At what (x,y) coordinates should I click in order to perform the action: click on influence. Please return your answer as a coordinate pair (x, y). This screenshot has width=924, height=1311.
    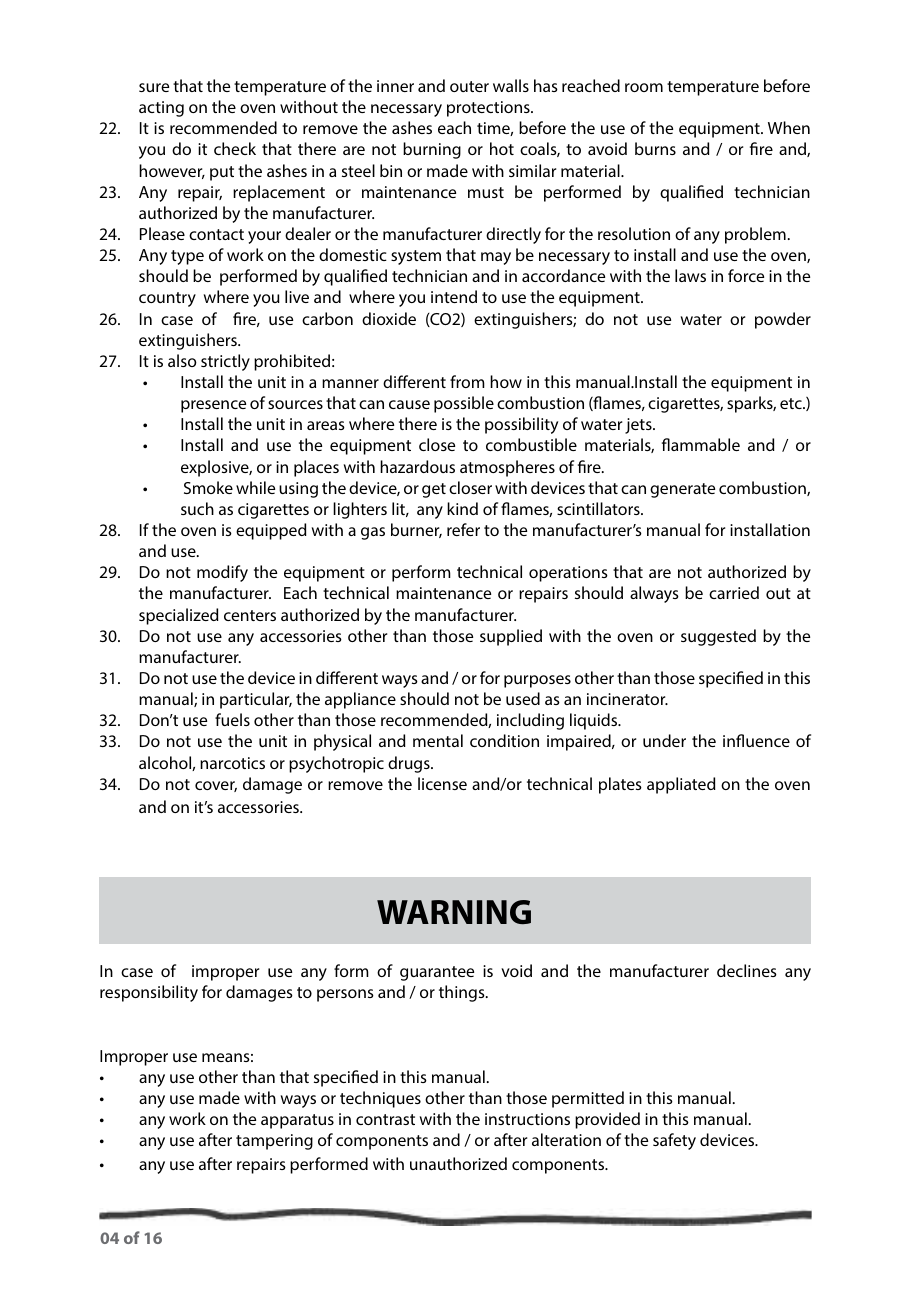
    Looking at the image, I should click on (756, 740).
